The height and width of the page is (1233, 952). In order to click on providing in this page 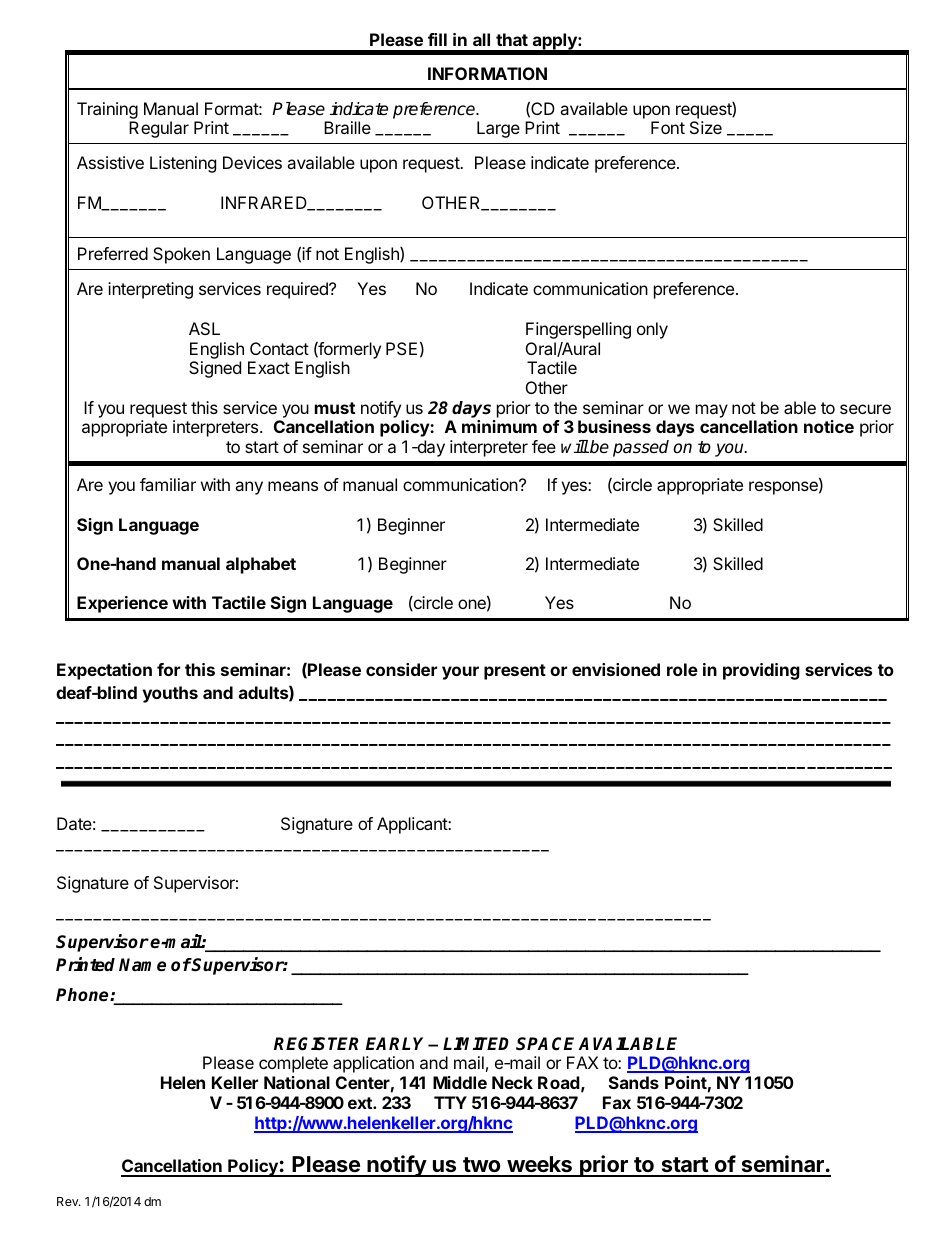, I will do `click(761, 671)`.
